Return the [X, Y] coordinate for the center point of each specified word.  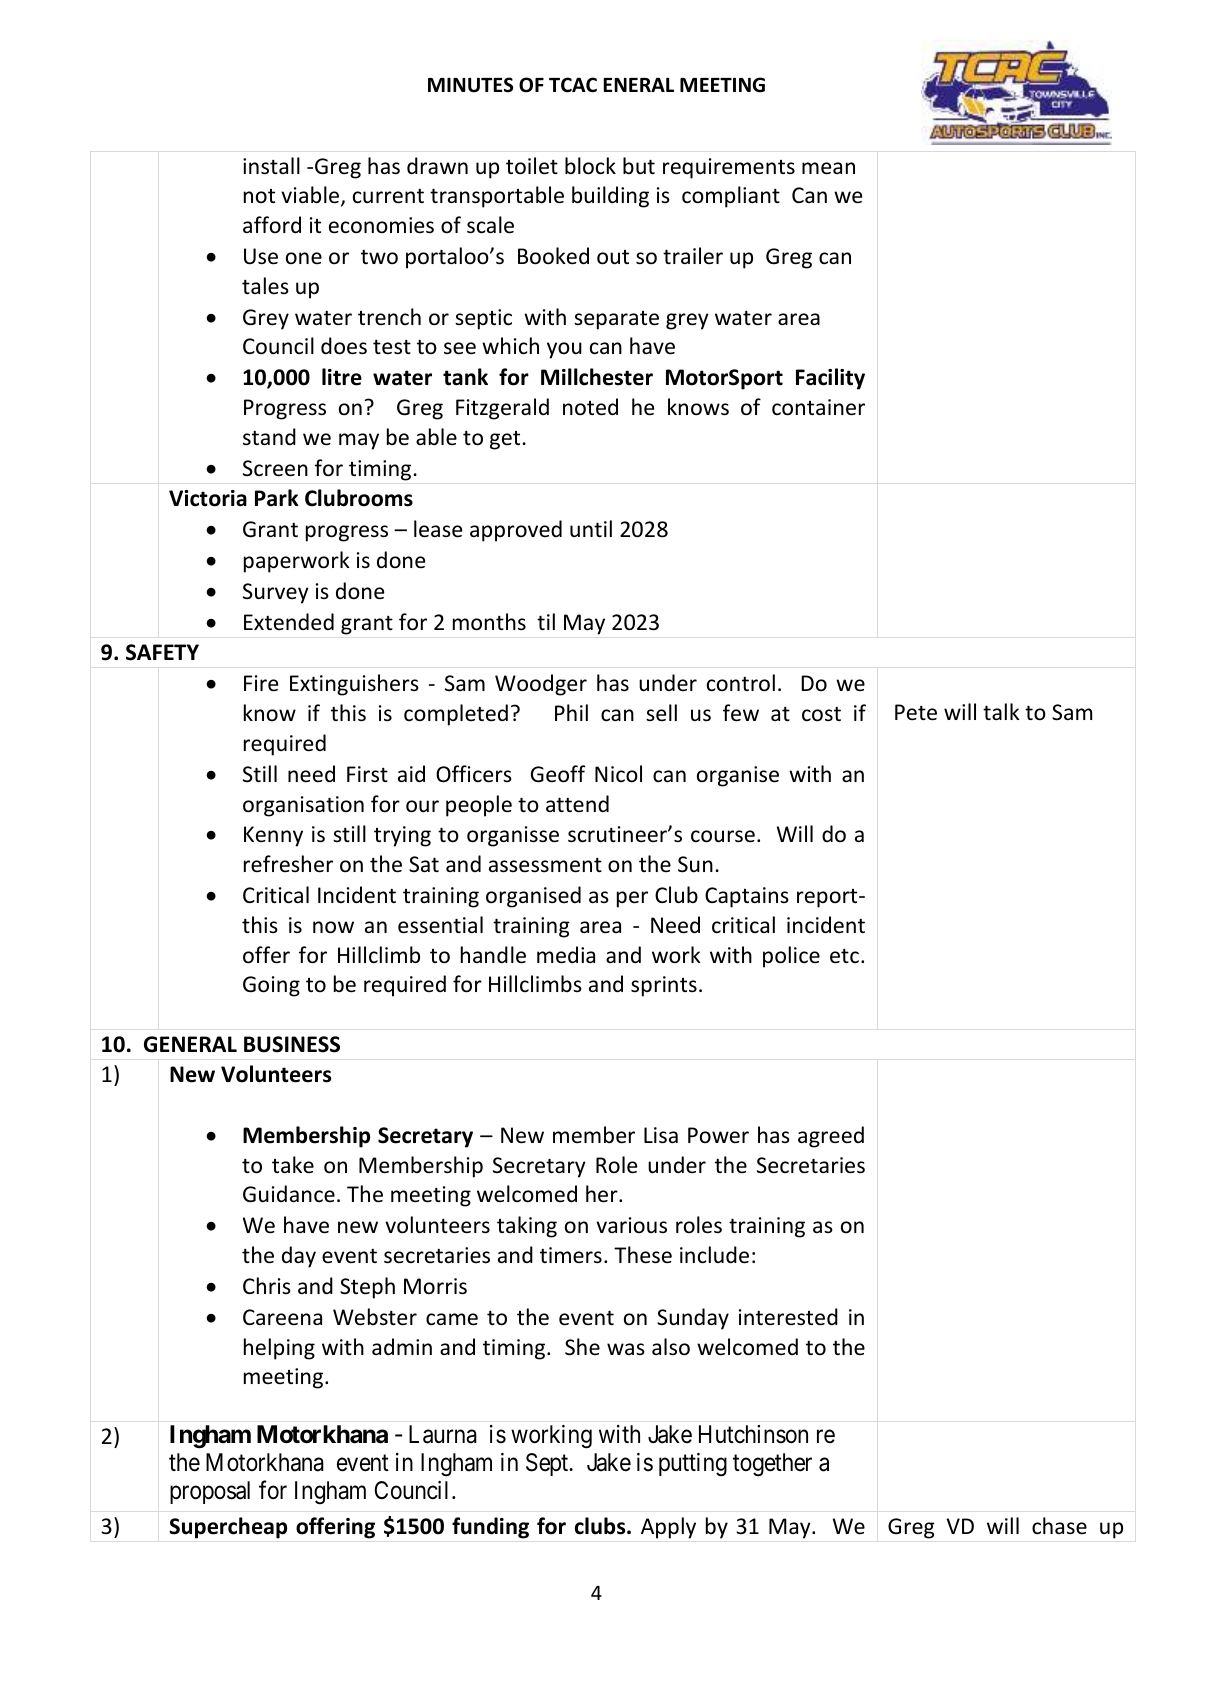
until [591, 528]
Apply [668, 1528]
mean [828, 168]
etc [844, 956]
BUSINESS [292, 1044]
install [271, 166]
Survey [276, 593]
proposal [210, 1492]
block [590, 166]
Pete [916, 712]
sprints [664, 986]
